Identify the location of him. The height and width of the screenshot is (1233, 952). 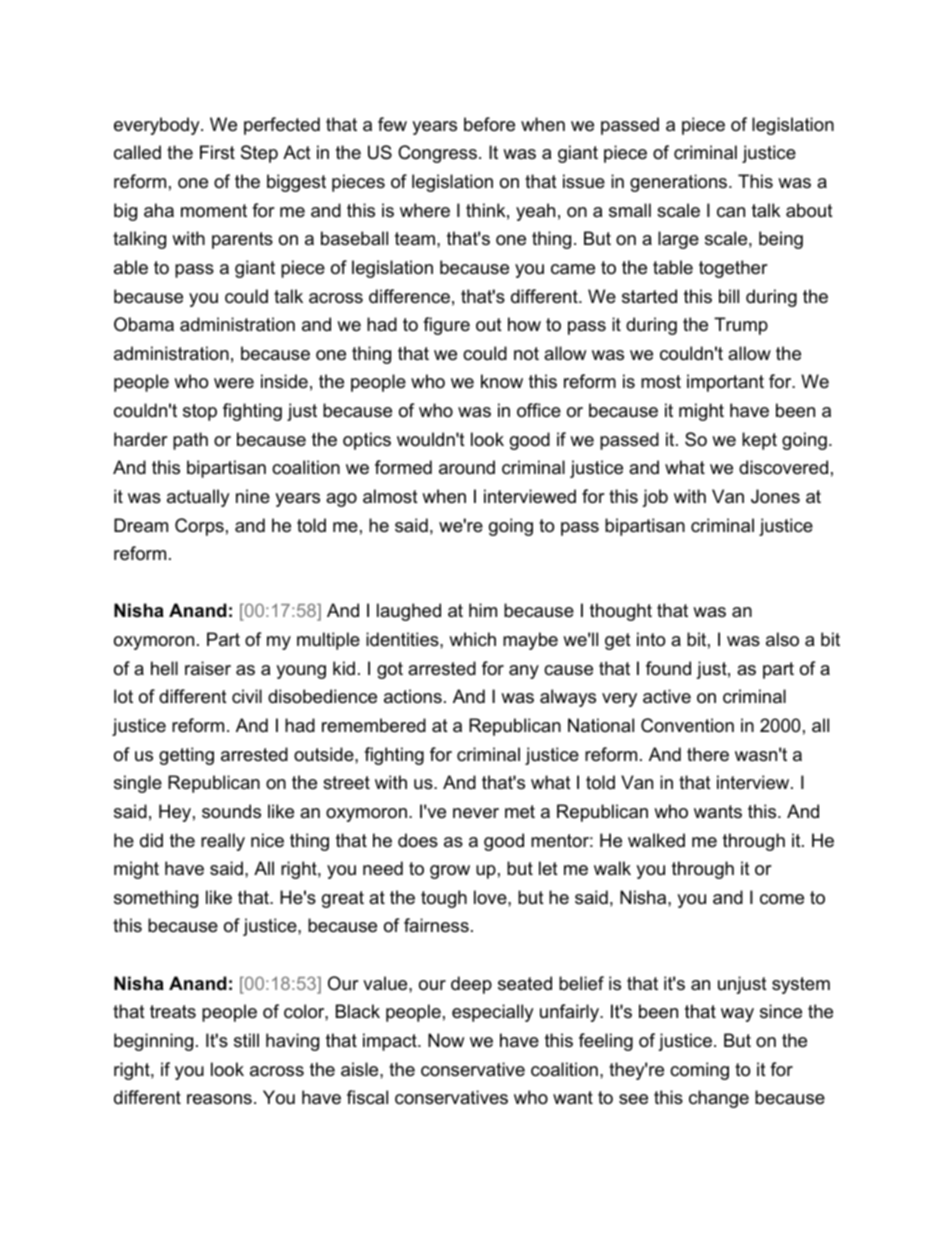
(483, 610).
